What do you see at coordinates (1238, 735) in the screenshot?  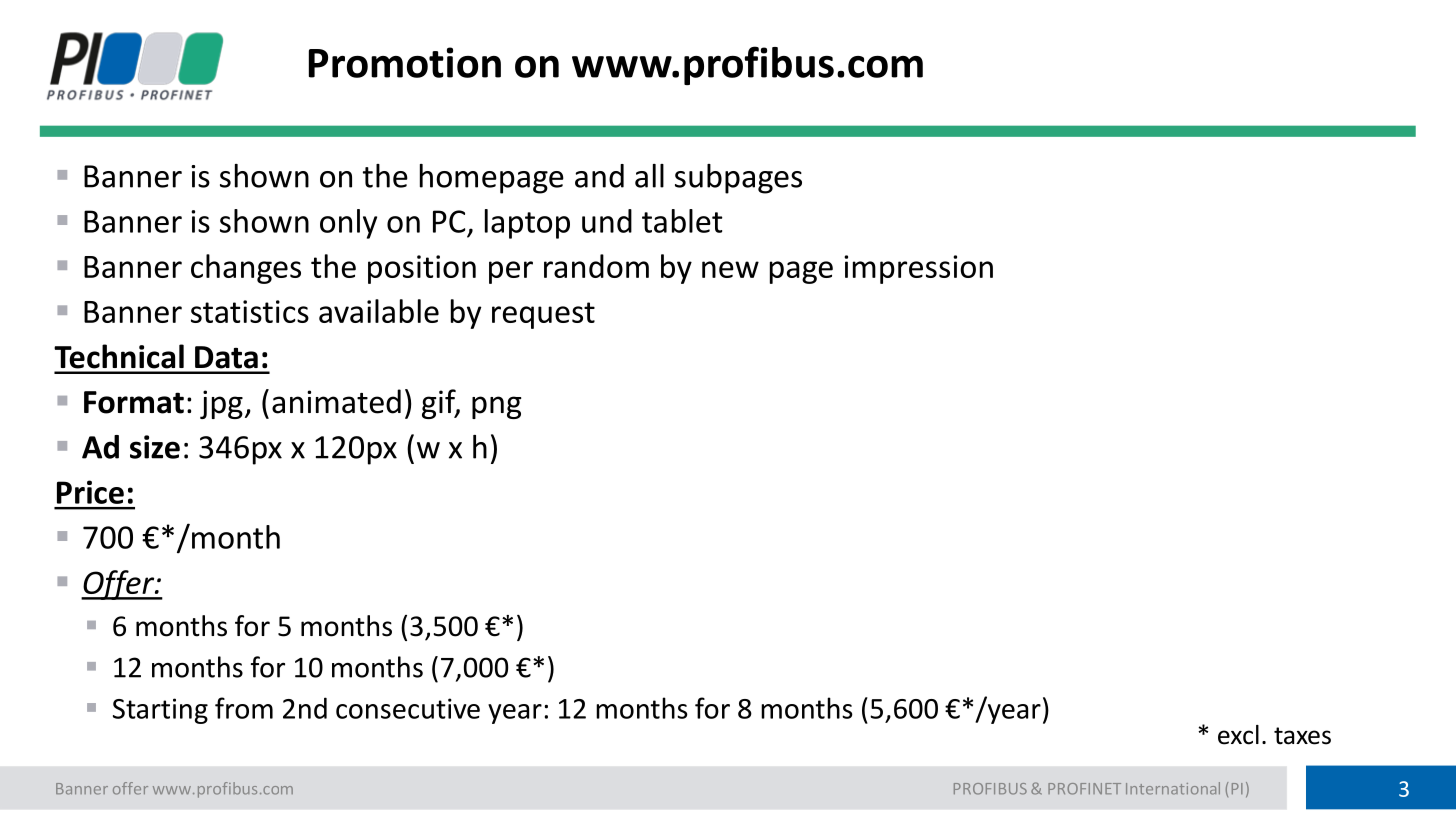 I see `excl` at bounding box center [1238, 735].
